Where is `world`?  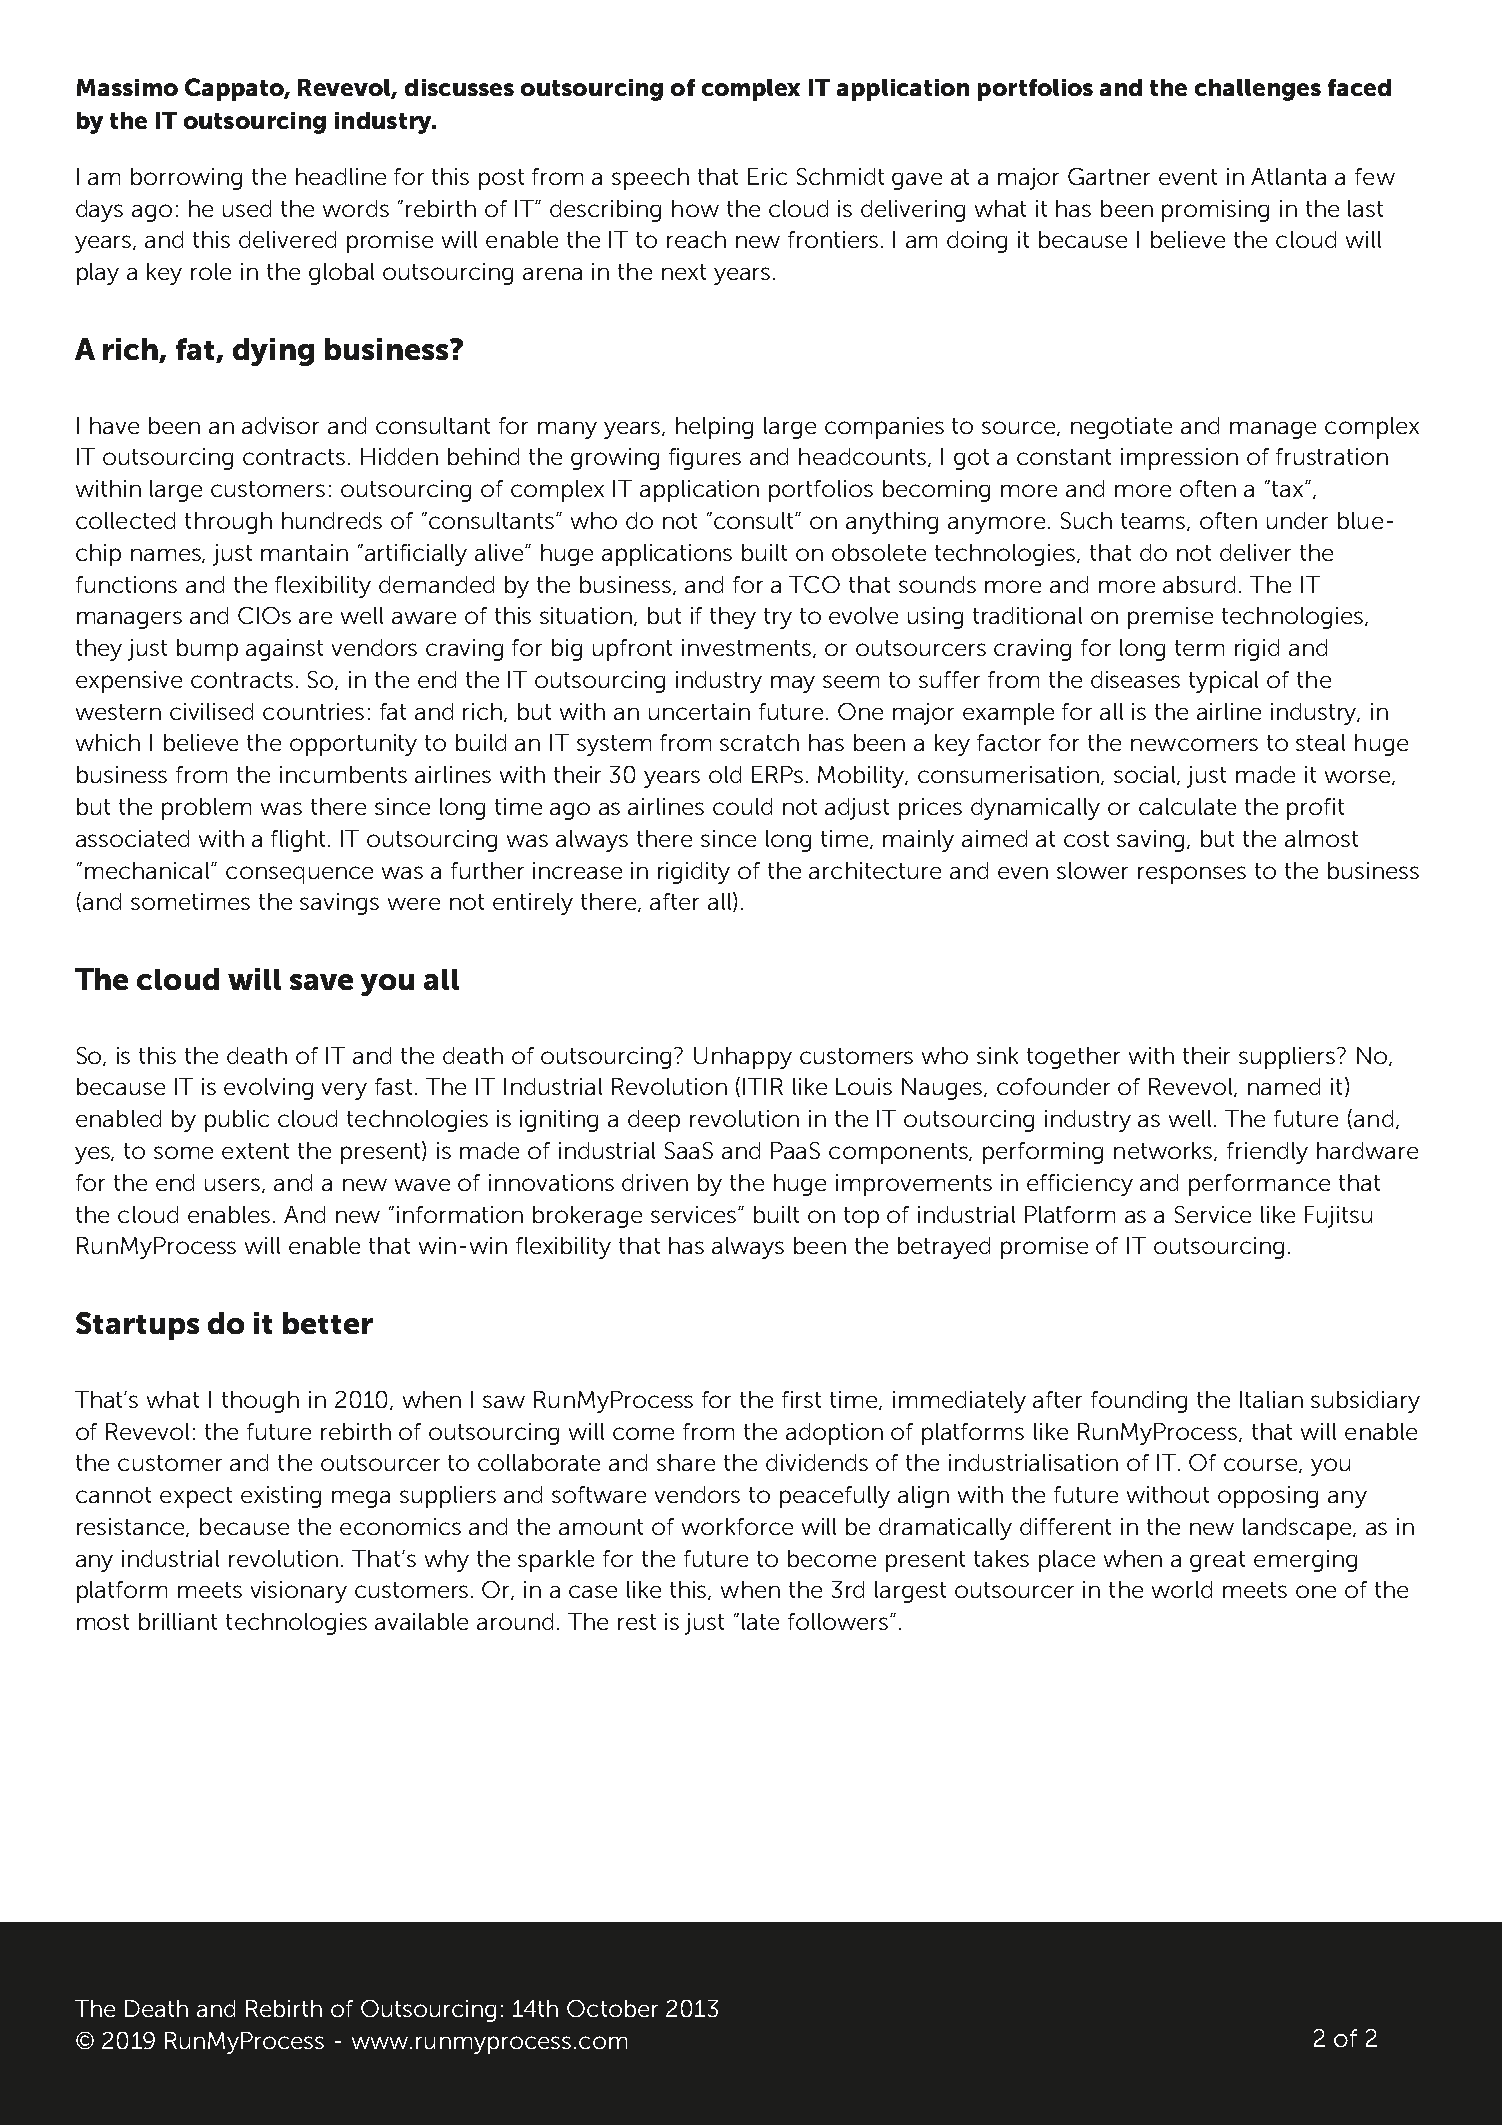 world is located at coordinates (1182, 1589).
